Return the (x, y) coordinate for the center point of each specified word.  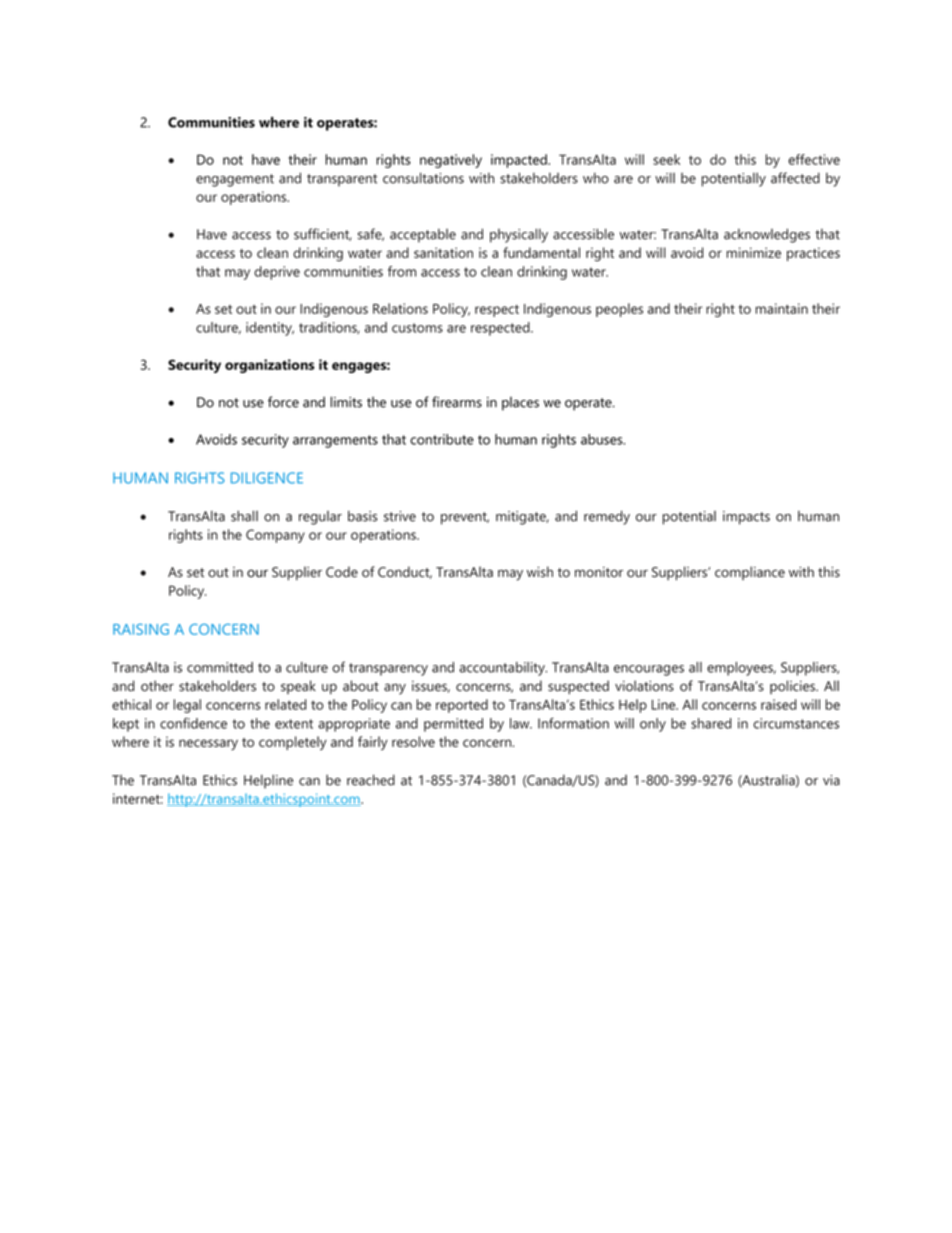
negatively (451, 161)
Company (275, 536)
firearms (457, 402)
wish (540, 572)
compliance (750, 573)
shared (711, 723)
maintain (782, 308)
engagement (235, 180)
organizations (270, 366)
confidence (193, 723)
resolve (413, 741)
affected (795, 178)
